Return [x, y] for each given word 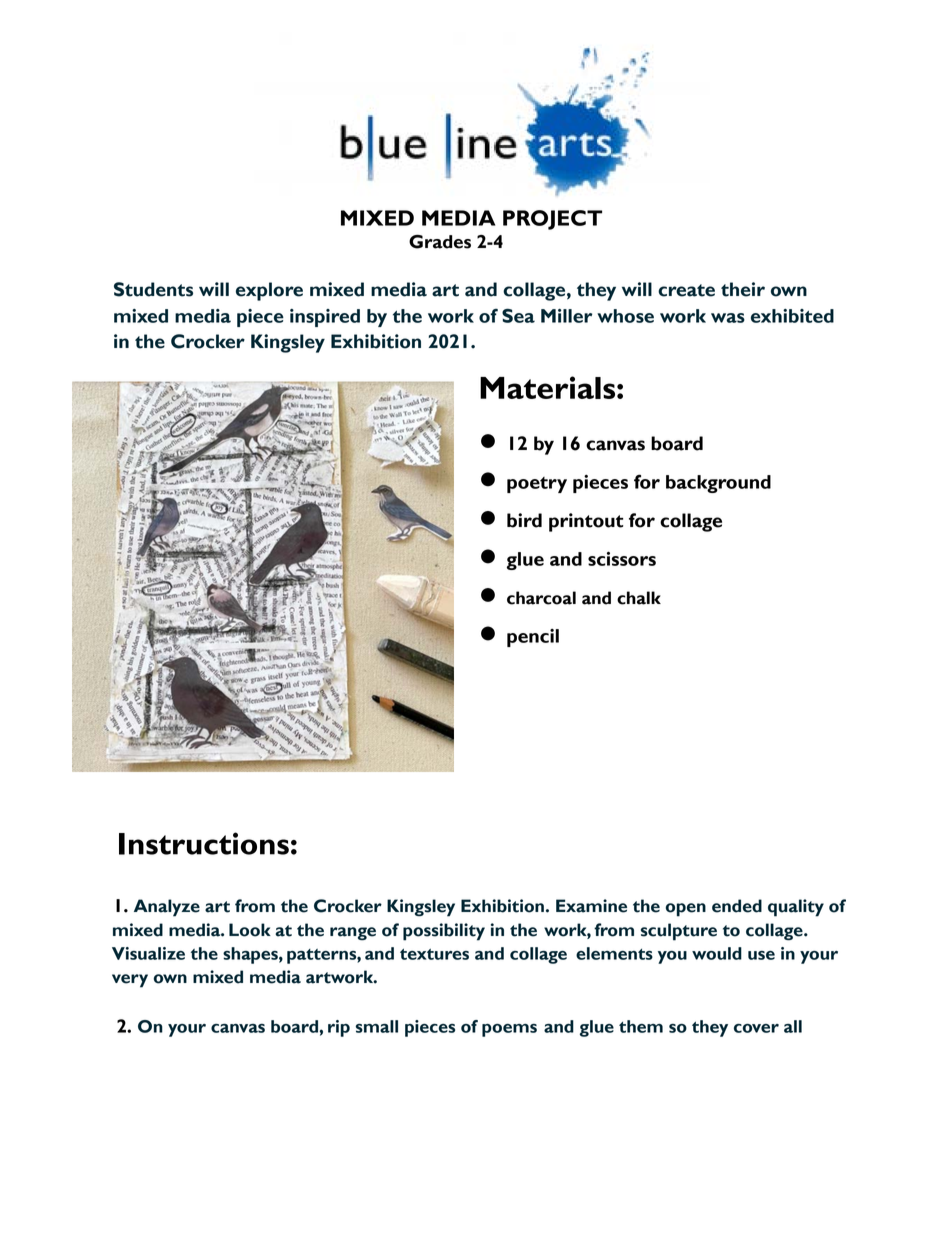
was [728, 318]
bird [524, 520]
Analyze [167, 908]
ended [737, 906]
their [743, 289]
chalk [639, 598]
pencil [533, 638]
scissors [622, 559]
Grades [440, 242]
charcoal [541, 598]
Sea [518, 315]
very [130, 981]
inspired [325, 318]
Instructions [204, 843]
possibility [444, 932]
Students [153, 289]
